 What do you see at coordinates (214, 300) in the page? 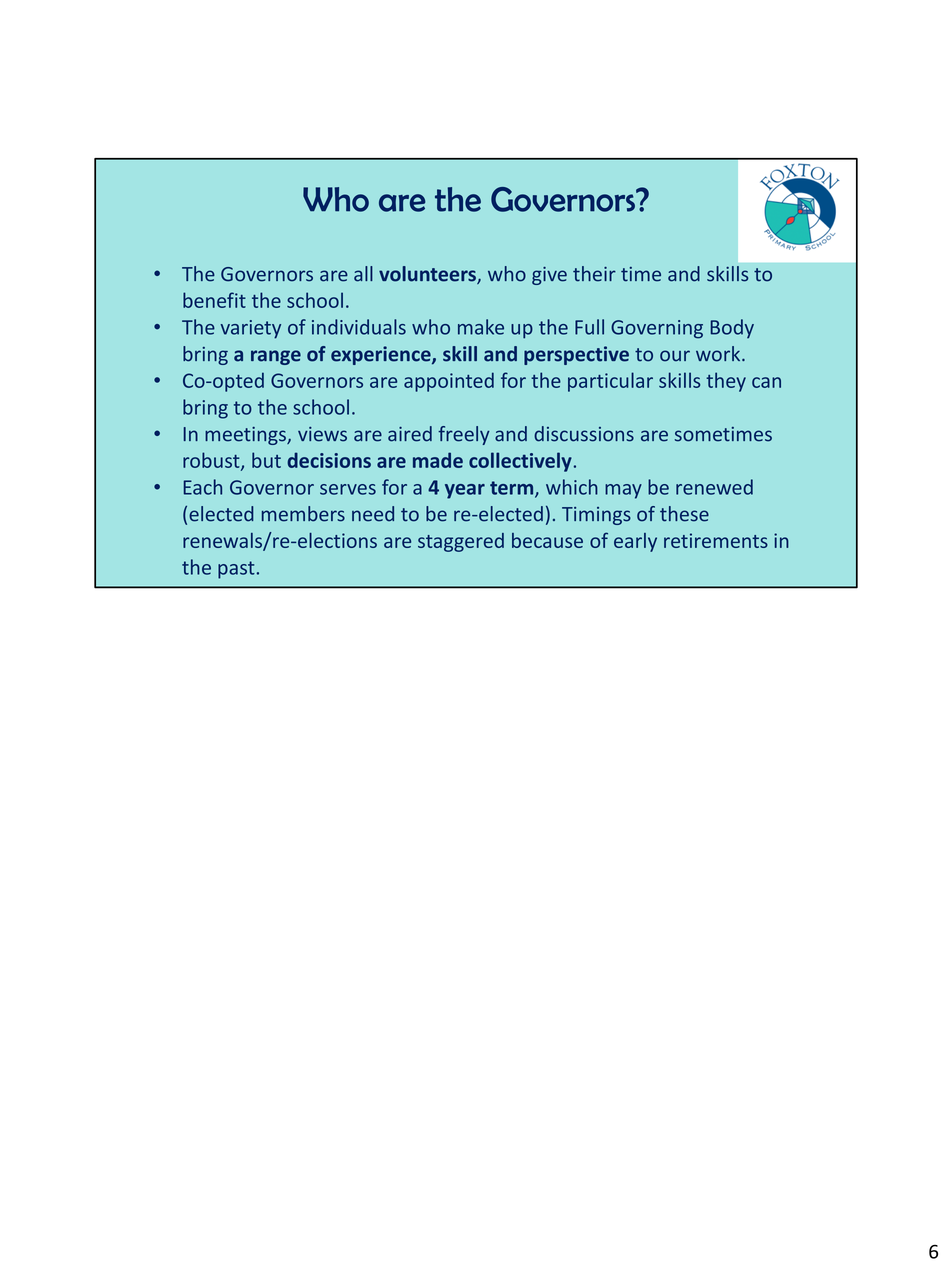
I see `benefit` at bounding box center [214, 300].
